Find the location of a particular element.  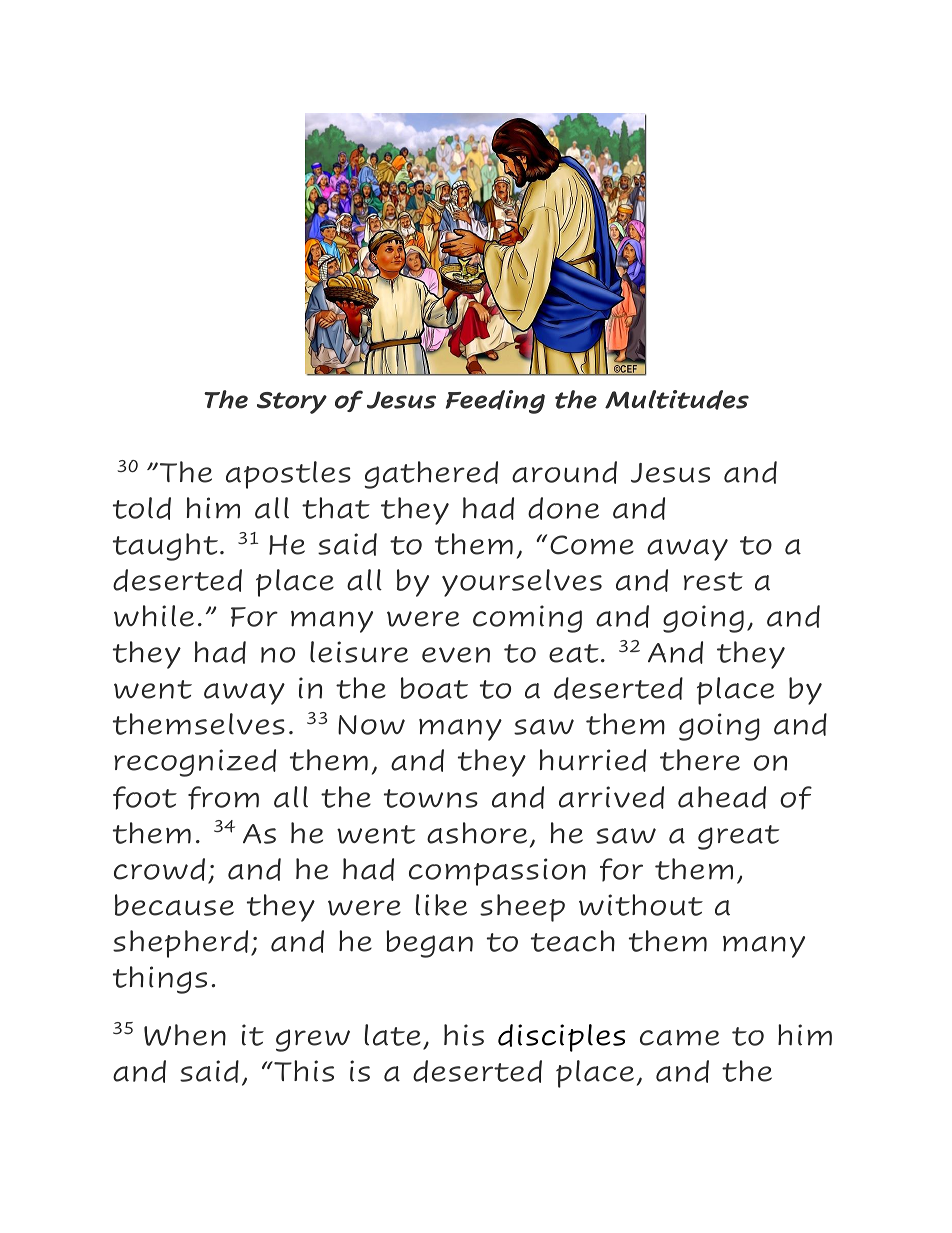

hurried is located at coordinates (593, 760).
